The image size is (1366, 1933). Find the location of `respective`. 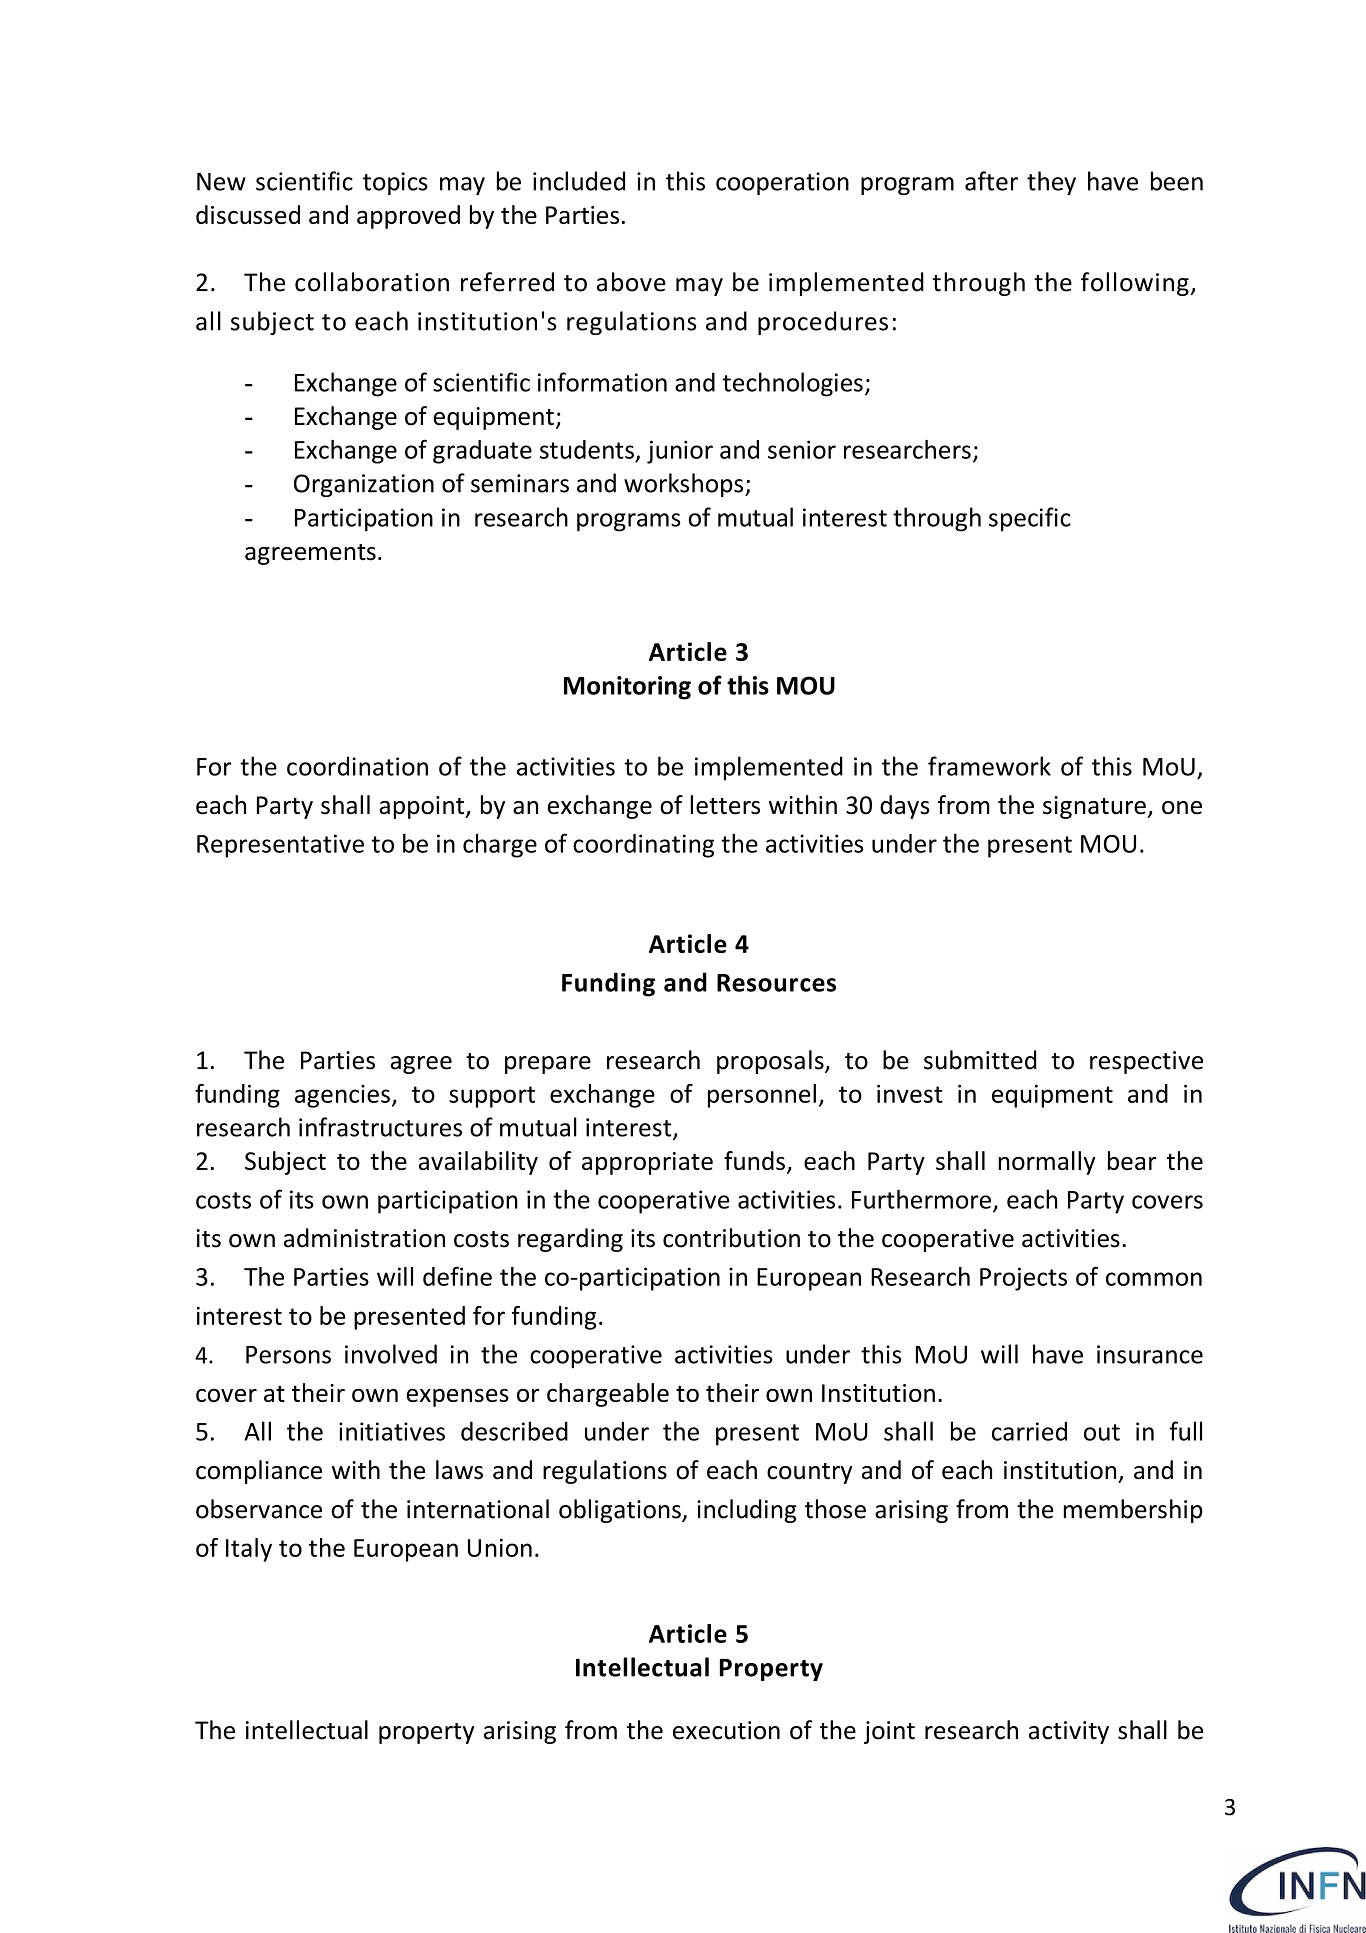

respective is located at coordinates (1146, 1062).
